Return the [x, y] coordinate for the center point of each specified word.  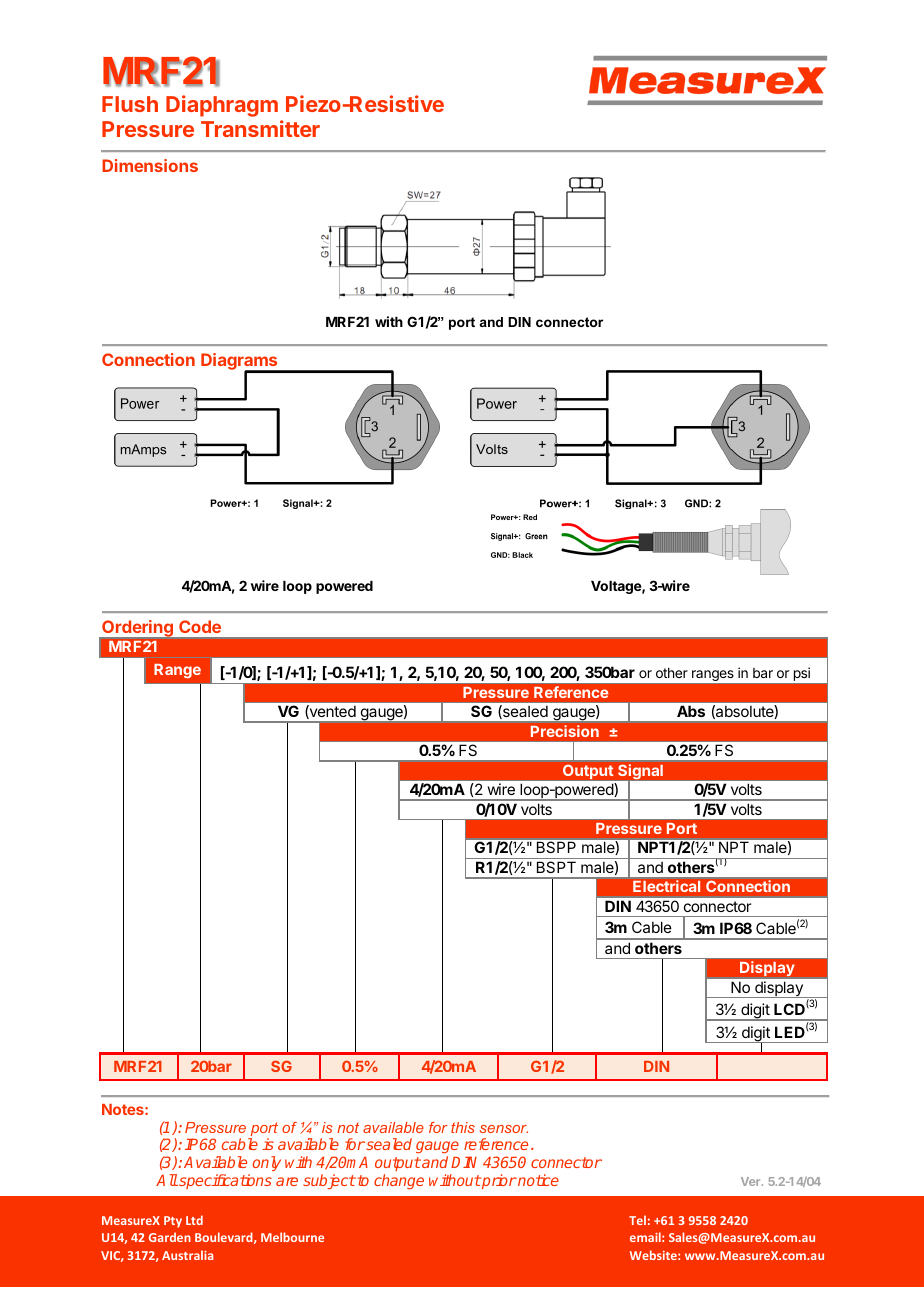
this [463, 1127]
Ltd [194, 1220]
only [266, 1163]
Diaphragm [222, 106]
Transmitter [260, 128]
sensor [504, 1129]
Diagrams [240, 362]
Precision [565, 731]
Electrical [666, 886]
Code [200, 626]
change [399, 1181]
